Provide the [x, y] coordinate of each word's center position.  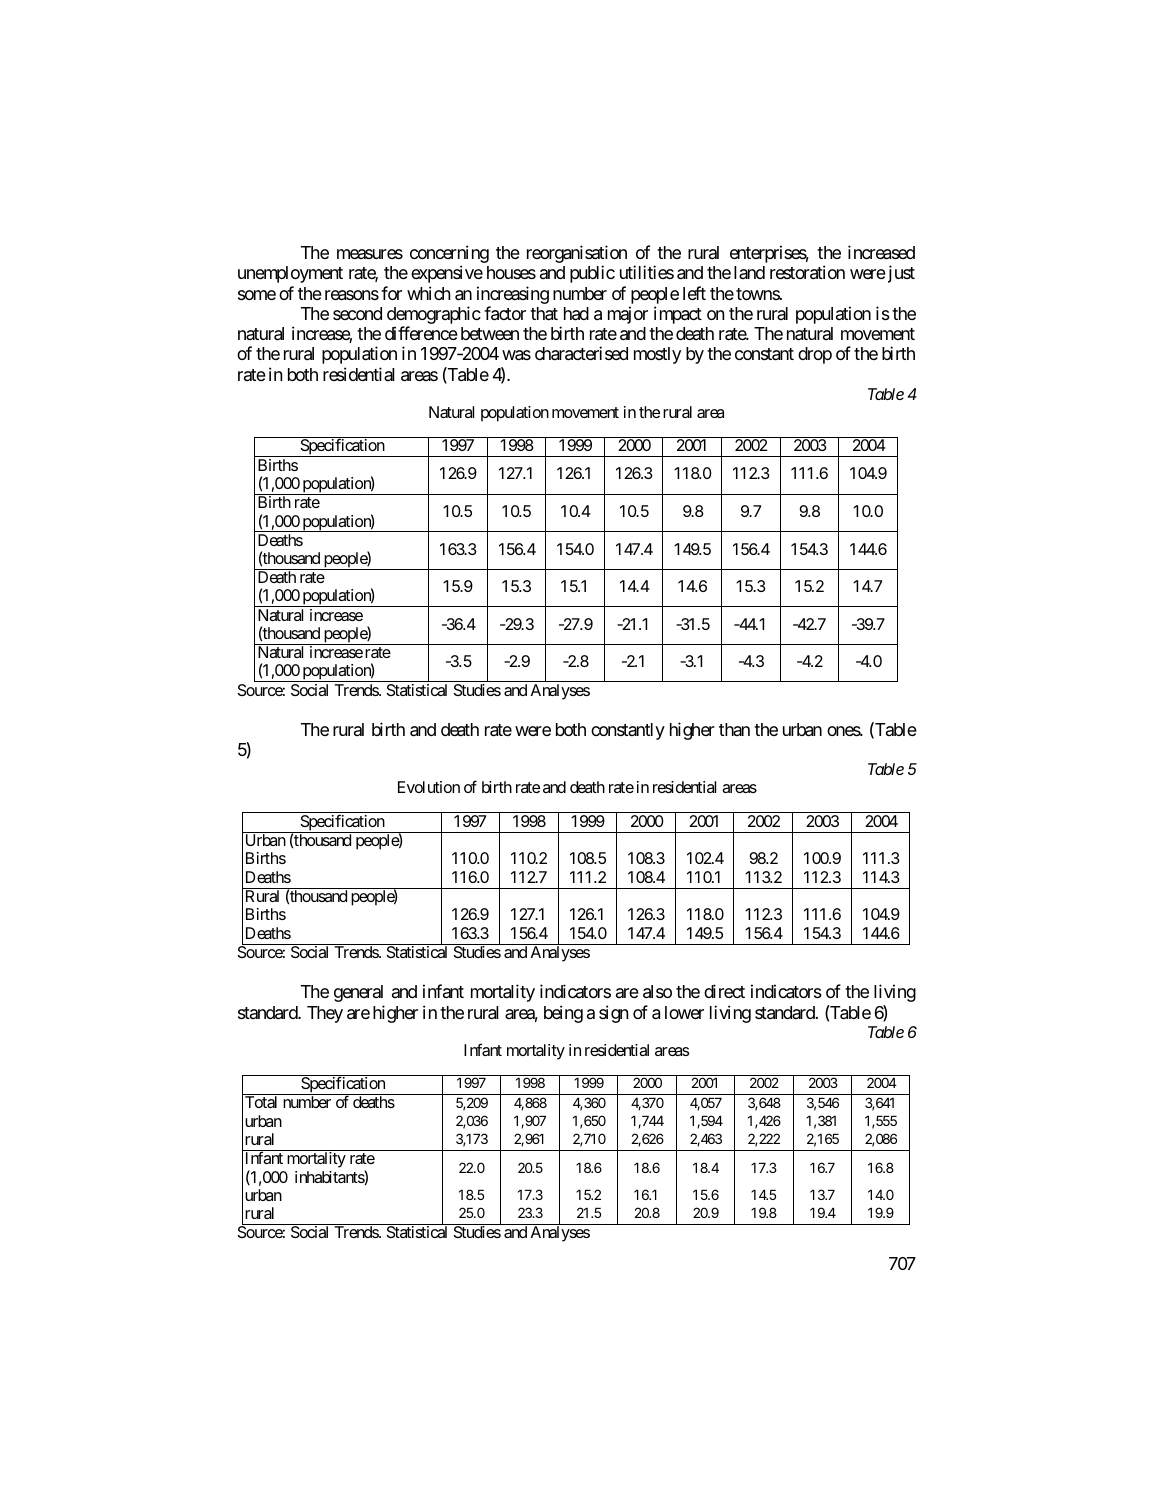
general [358, 993]
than [734, 729]
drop [815, 355]
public [592, 274]
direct [724, 991]
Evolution [429, 787]
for [391, 293]
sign [613, 1014]
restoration [807, 272]
